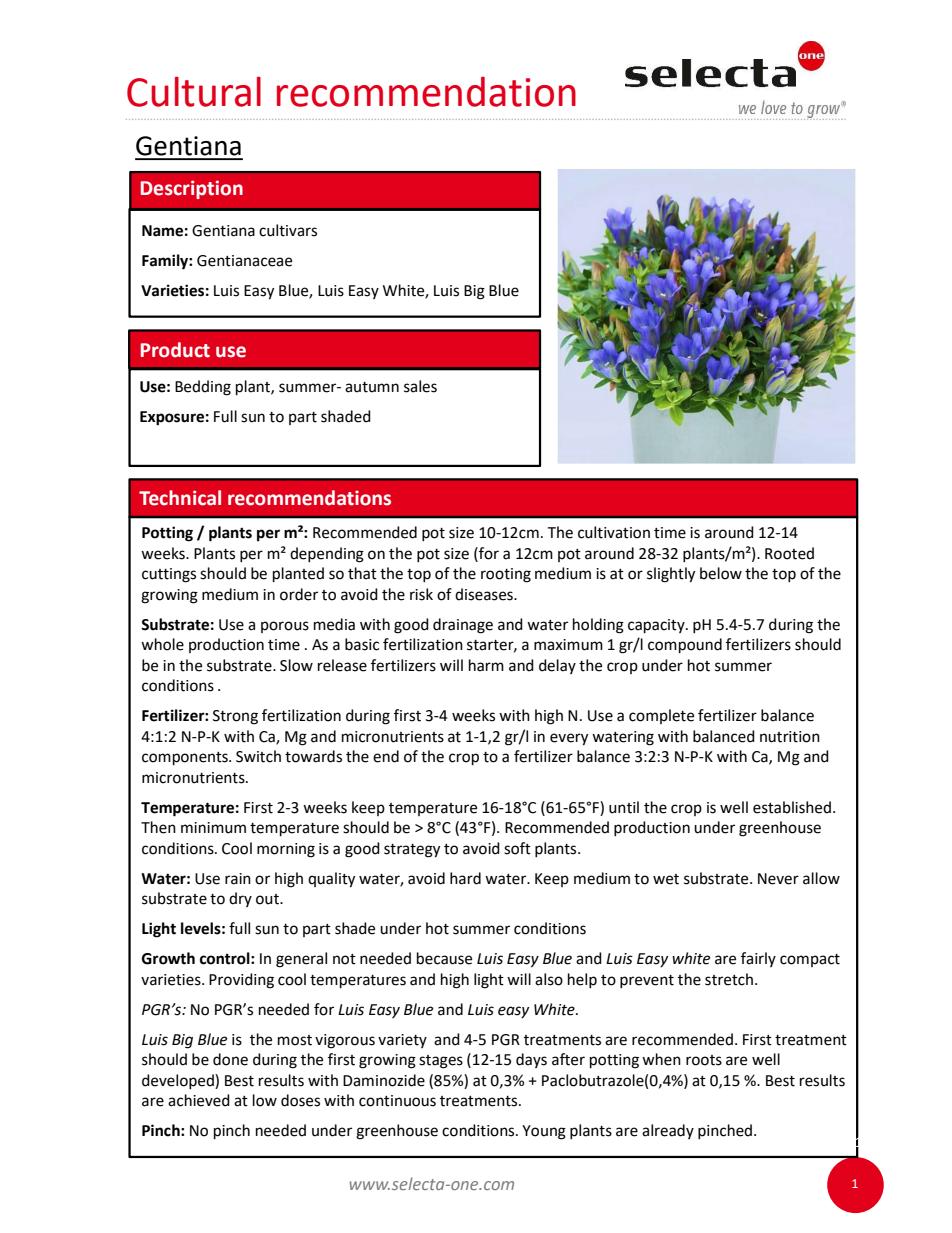  I want to click on Cultural, so click(194, 92).
